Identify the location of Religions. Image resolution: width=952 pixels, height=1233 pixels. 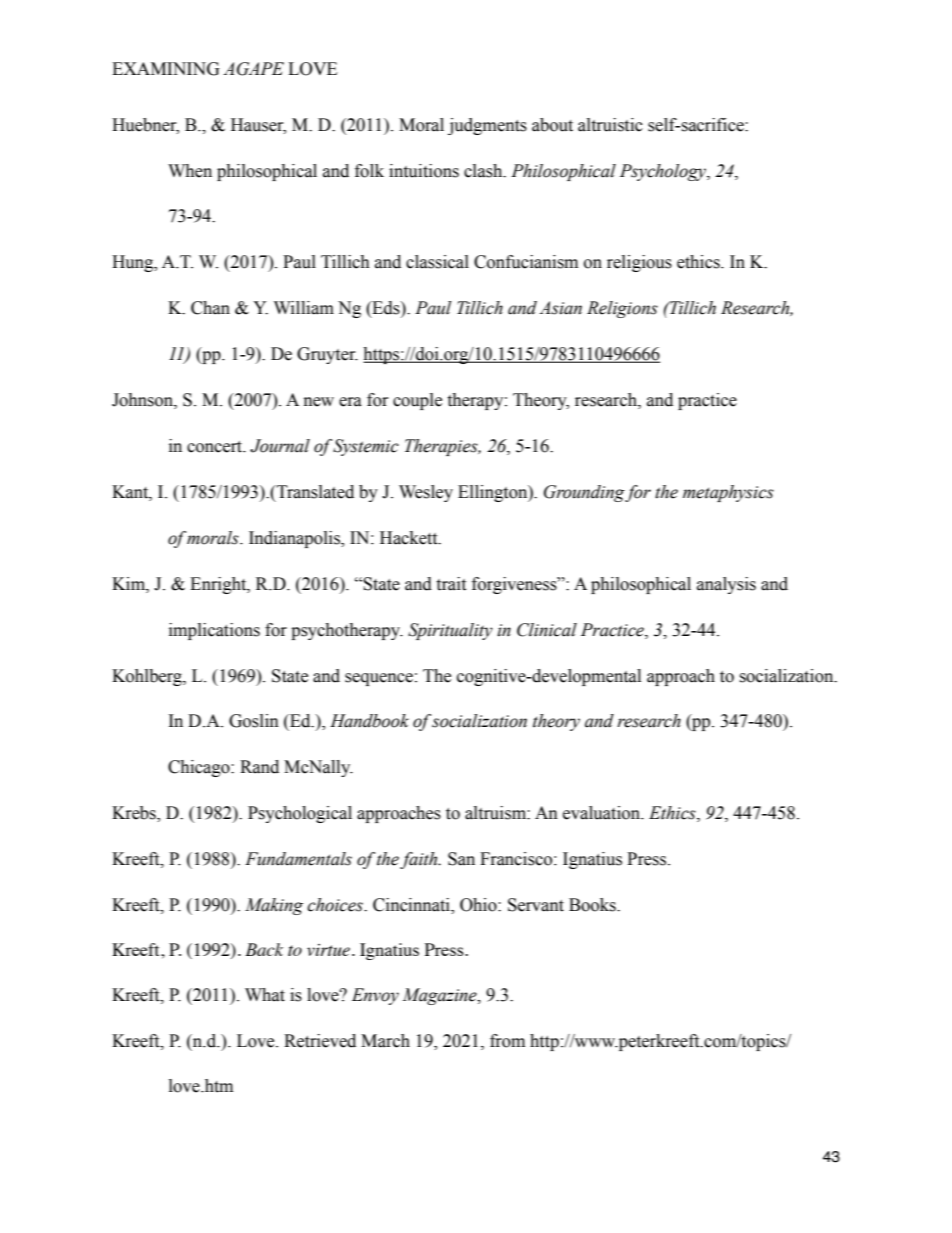
(622, 309).
